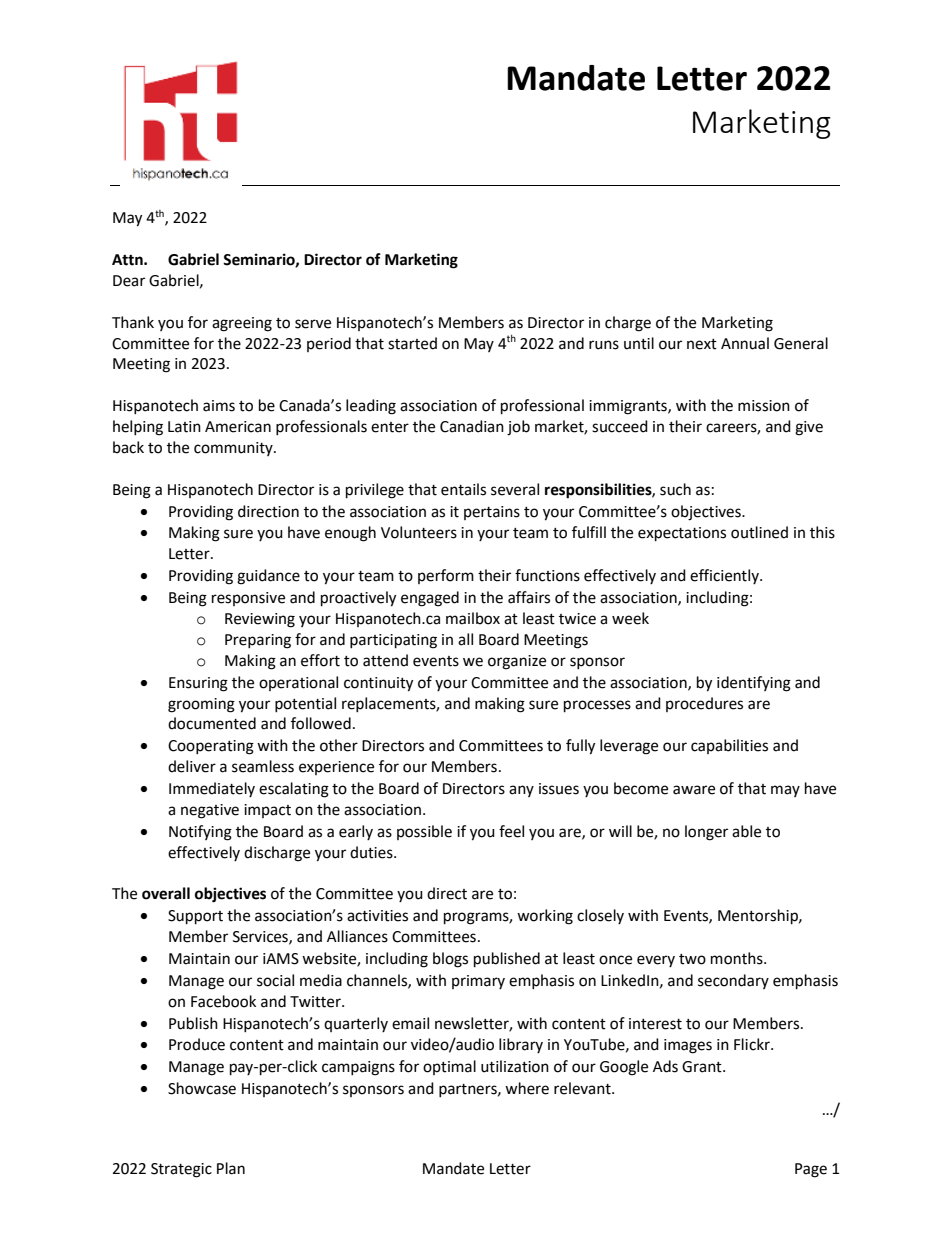  Describe the element at coordinates (231, 1168) in the image. I see `Plan` at that location.
